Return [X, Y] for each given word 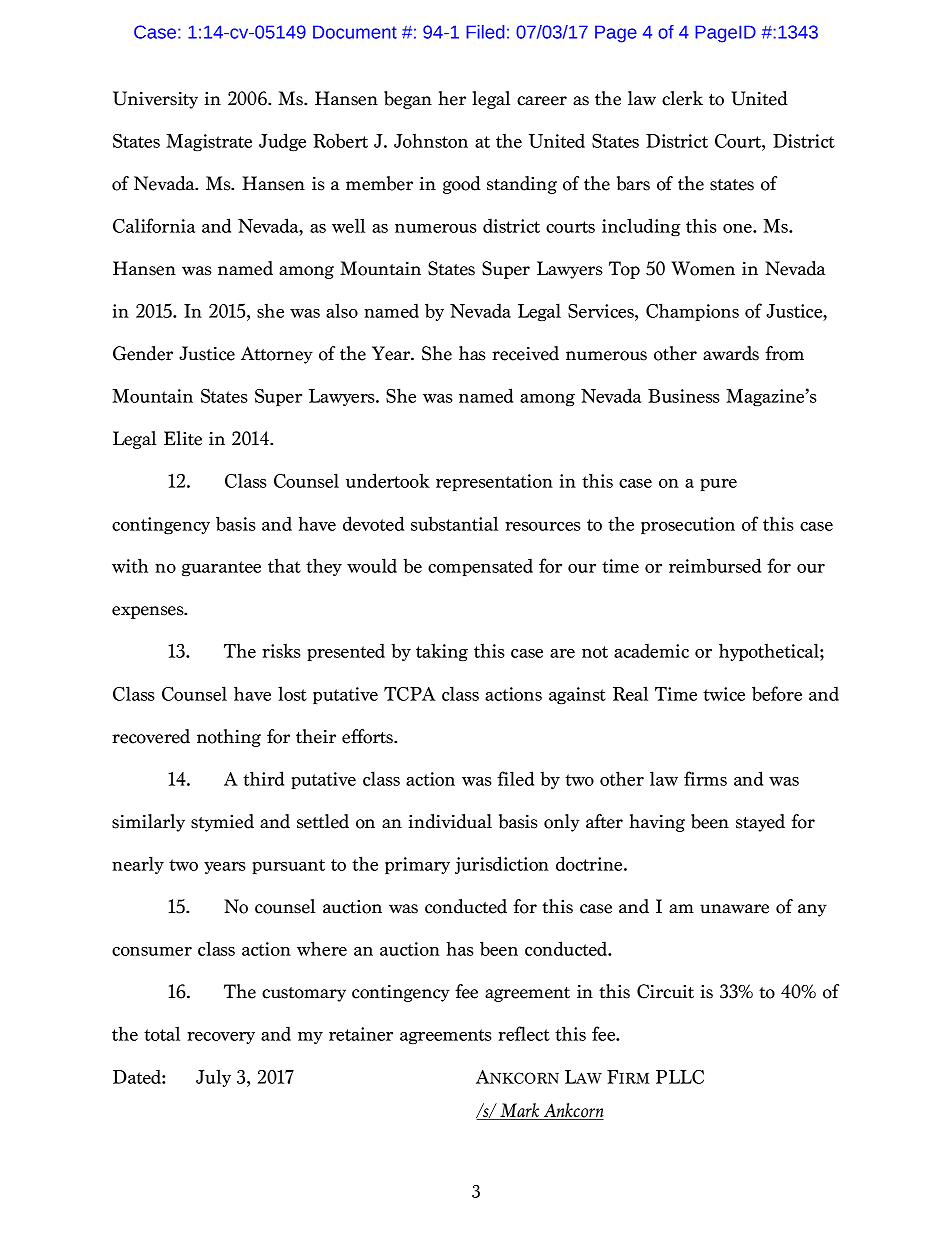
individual [450, 821]
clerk [682, 98]
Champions [692, 312]
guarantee [221, 568]
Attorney [277, 355]
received [525, 353]
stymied [222, 823]
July [213, 1078]
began [408, 100]
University [155, 100]
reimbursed [715, 565]
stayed [760, 823]
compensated [480, 567]
